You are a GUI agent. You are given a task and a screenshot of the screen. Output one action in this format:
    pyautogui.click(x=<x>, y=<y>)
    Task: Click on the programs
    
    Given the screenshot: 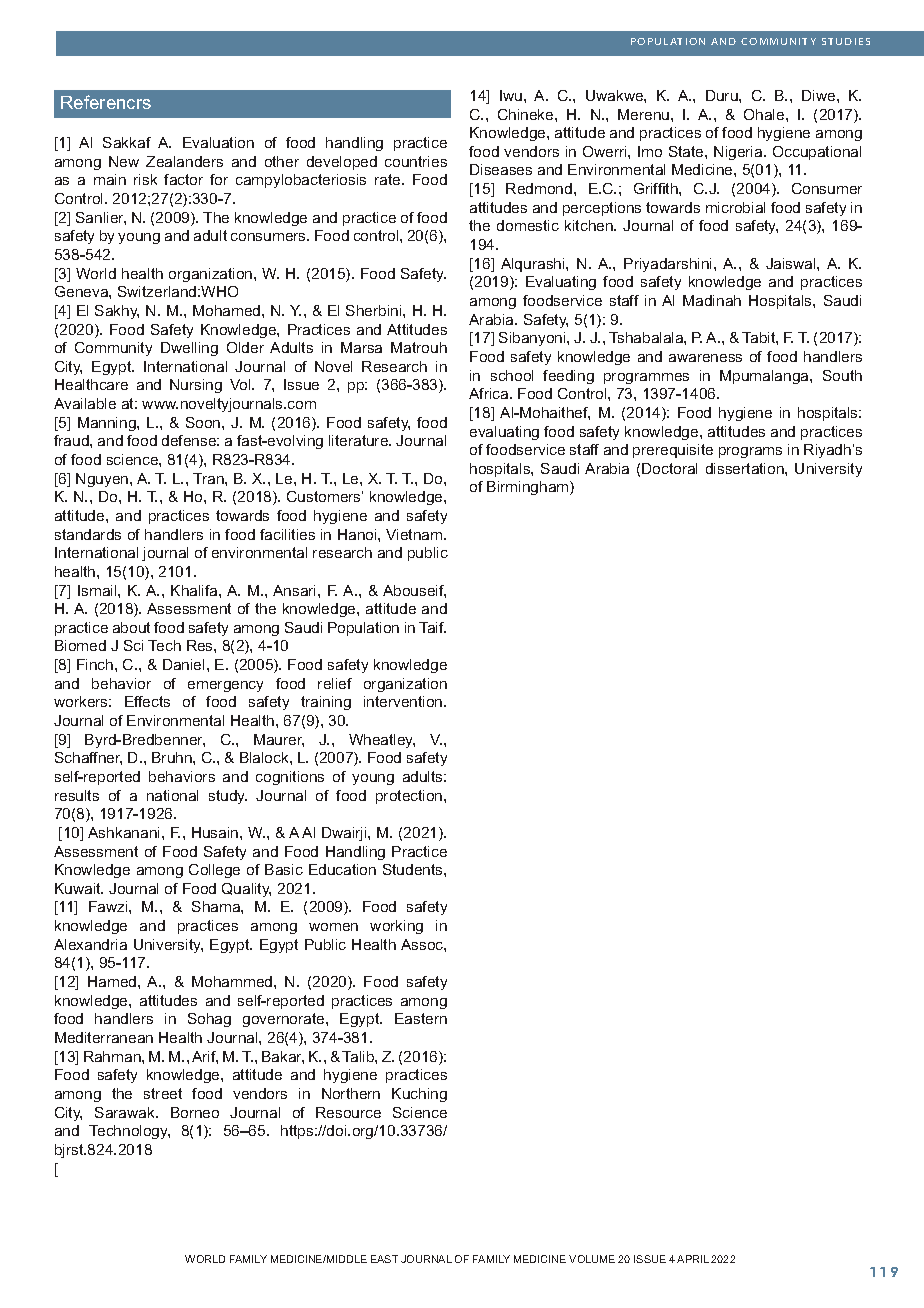 What is the action you would take?
    pyautogui.click(x=750, y=452)
